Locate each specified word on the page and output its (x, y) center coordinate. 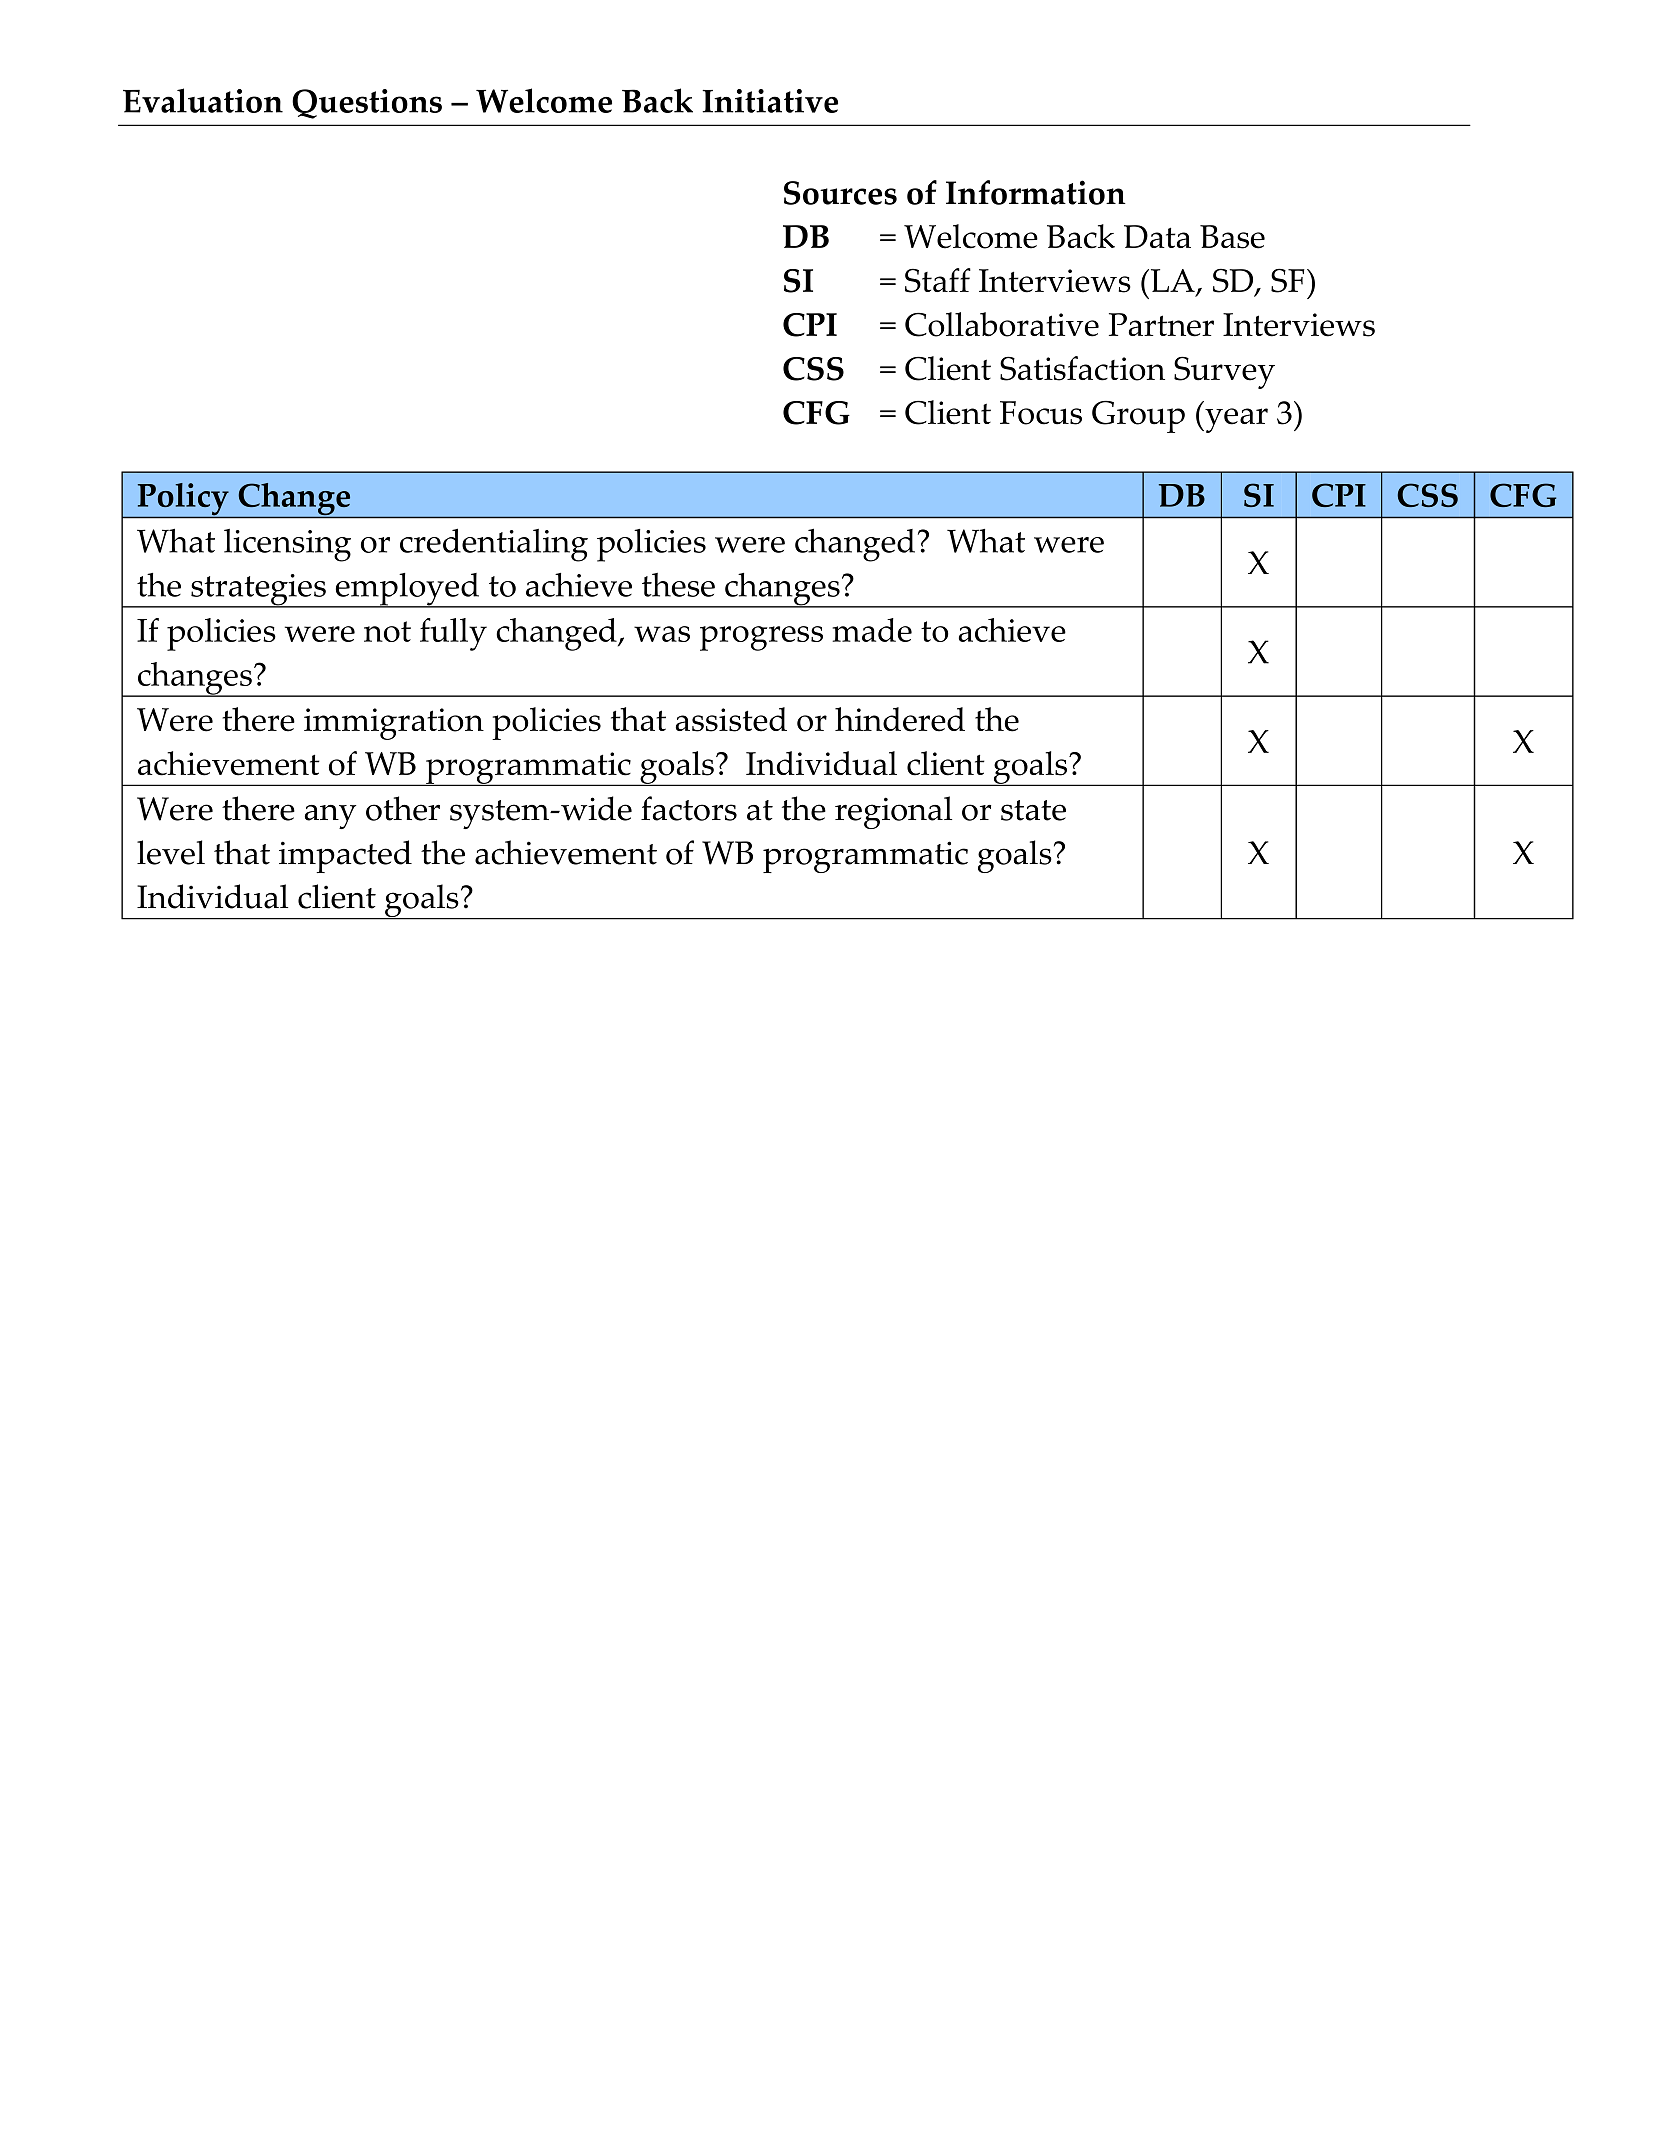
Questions (367, 104)
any (330, 817)
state (1033, 810)
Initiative (770, 101)
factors (689, 808)
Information (1036, 192)
